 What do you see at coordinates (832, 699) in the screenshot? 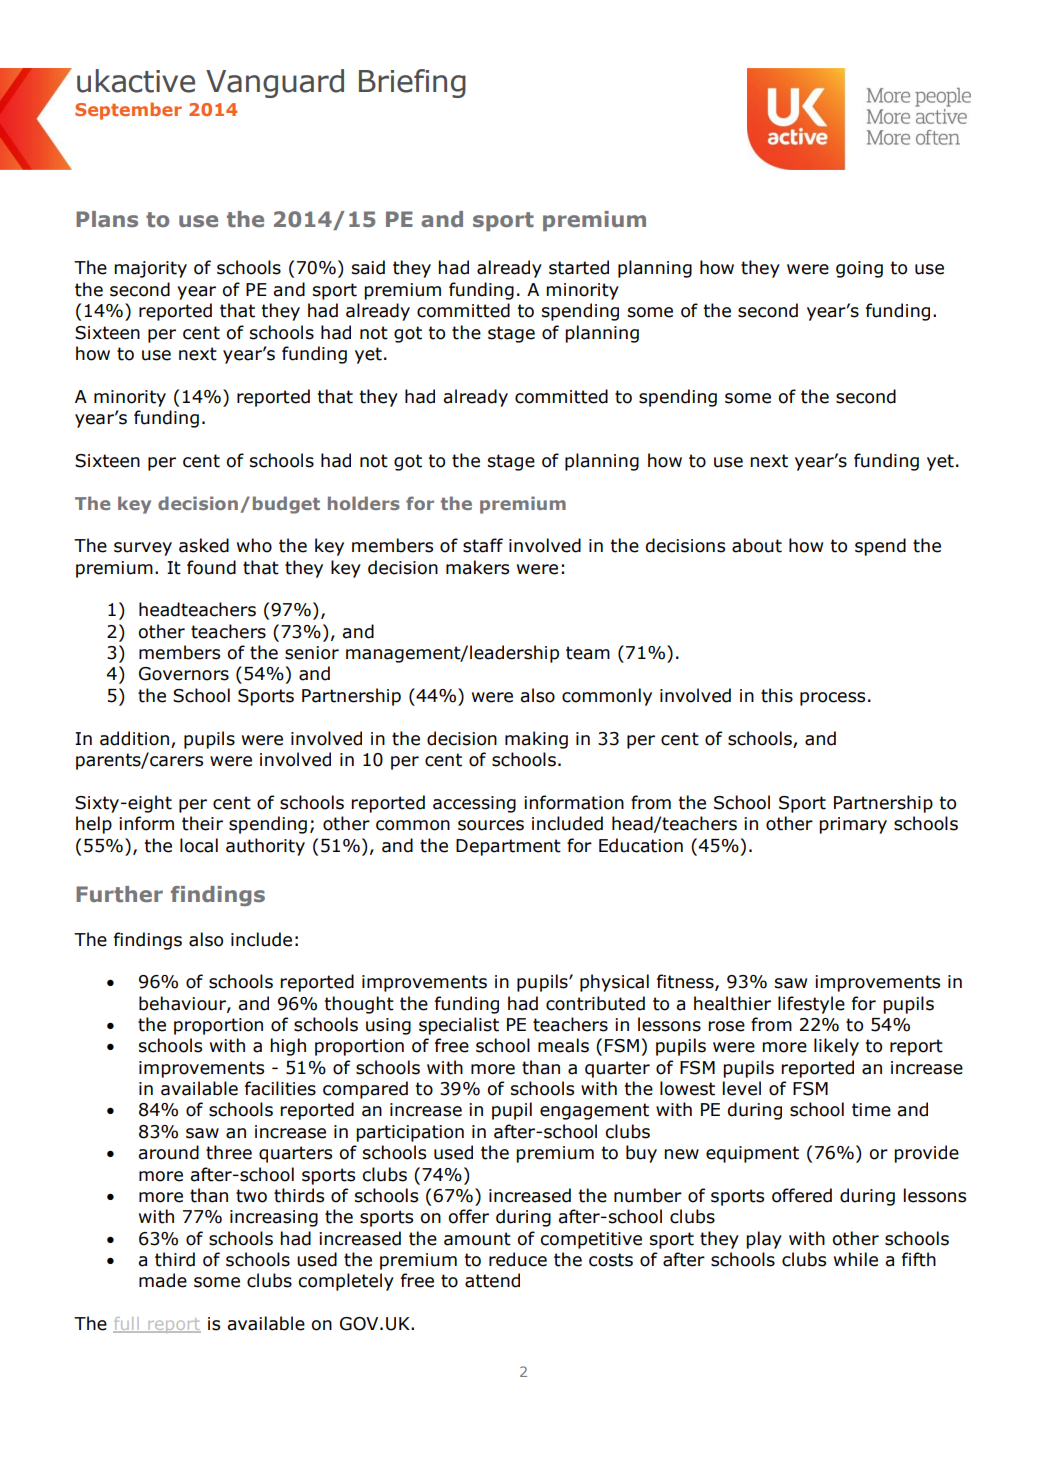
I see `process` at bounding box center [832, 699].
